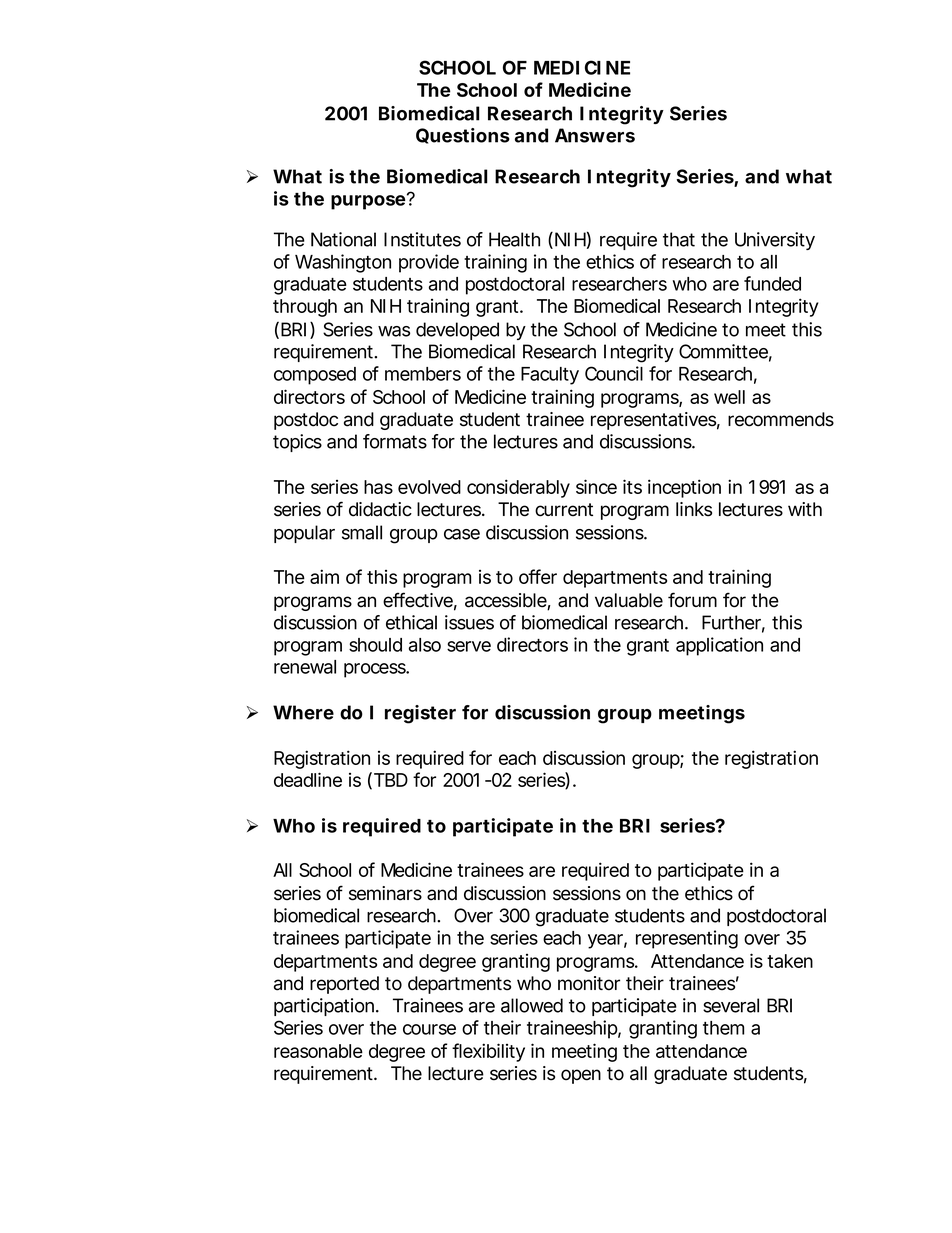 The width and height of the document is (952, 1233). Describe the element at coordinates (375, 645) in the document. I see `should` at that location.
